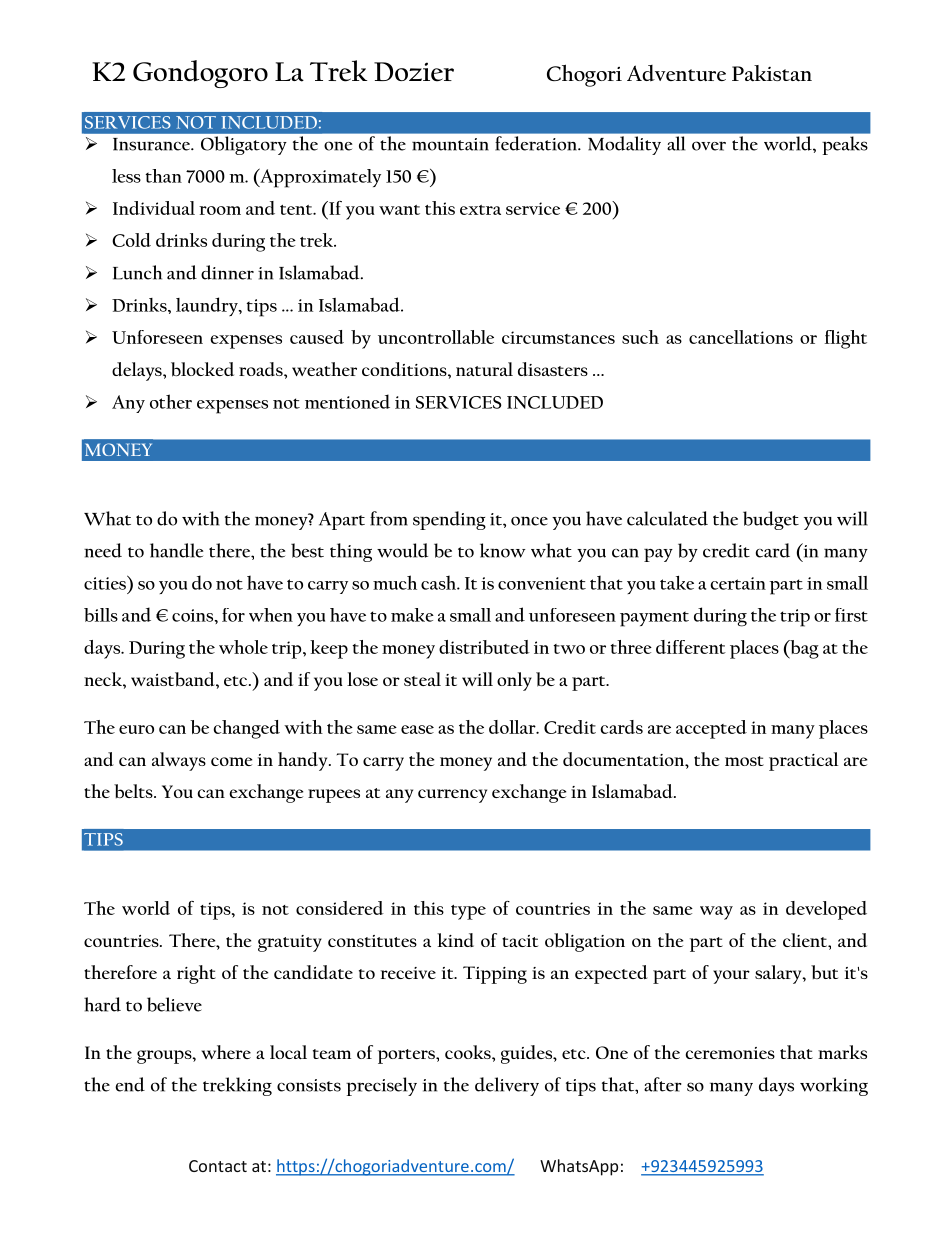 This document has width=952, height=1233. What do you see at coordinates (218, 1166) in the document?
I see `Contact` at bounding box center [218, 1166].
